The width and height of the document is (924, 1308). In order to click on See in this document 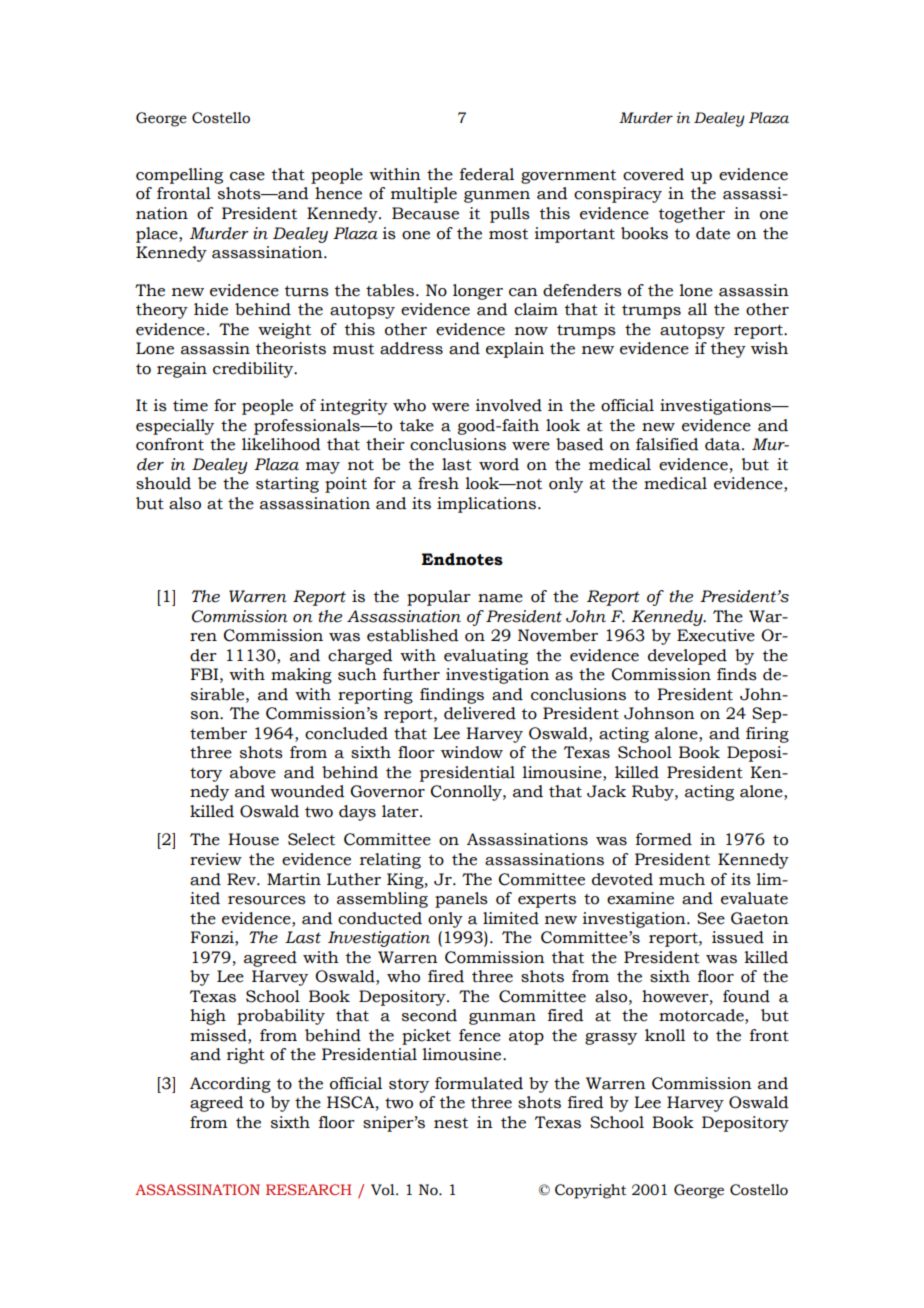, I will do `click(711, 918)`.
